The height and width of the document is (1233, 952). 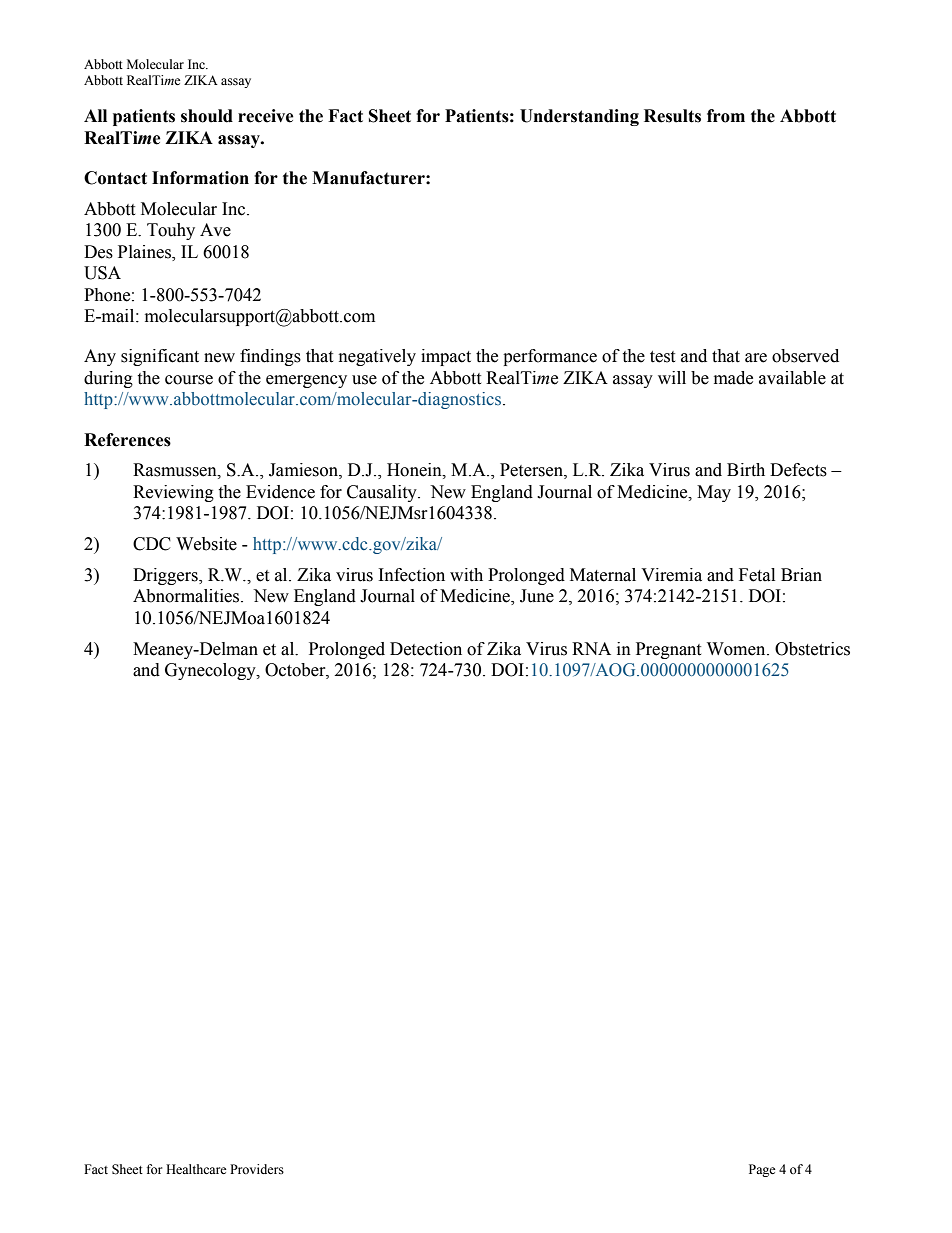 I want to click on Information, so click(x=200, y=178).
